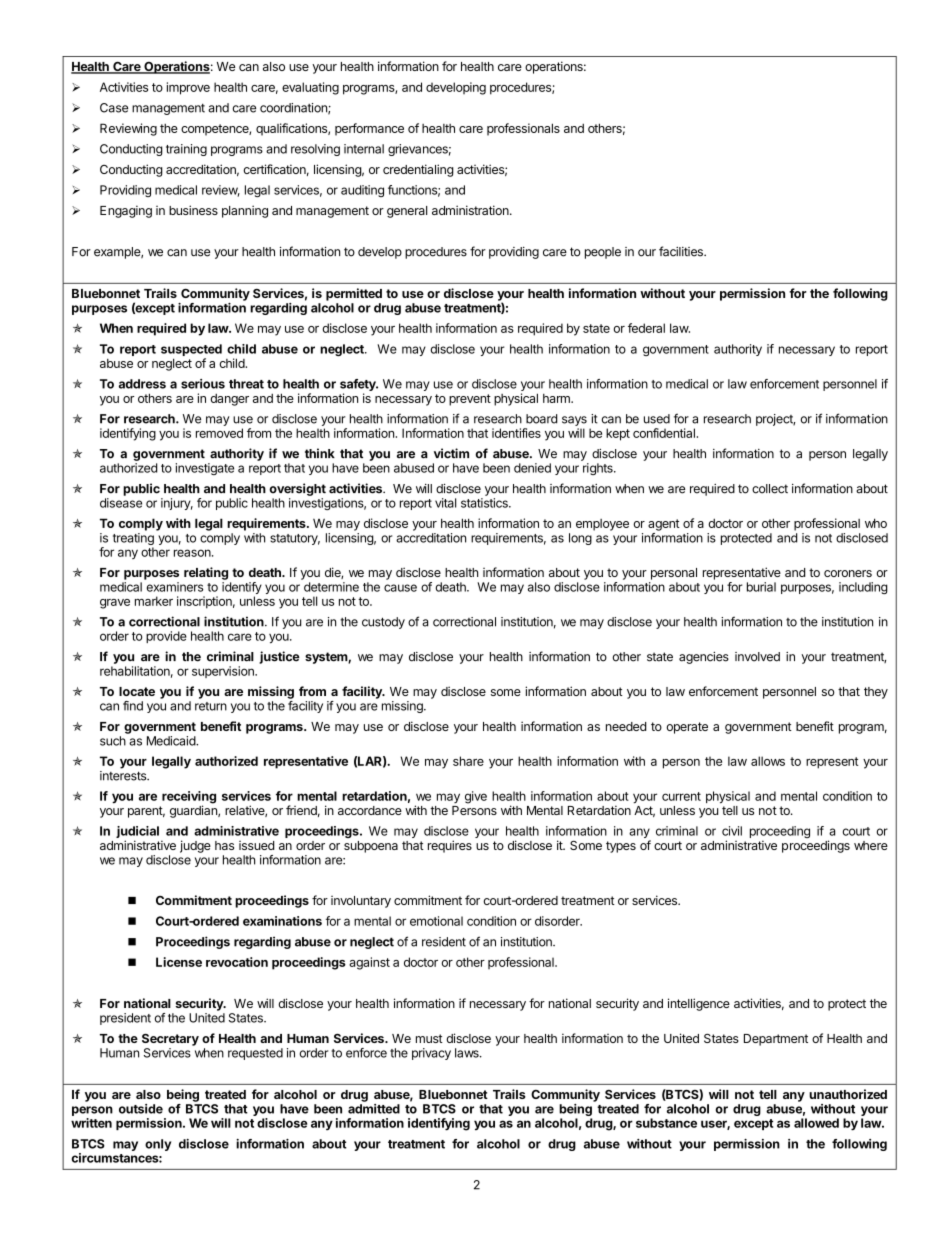 The width and height of the page is (952, 1233). I want to click on federal, so click(646, 328).
